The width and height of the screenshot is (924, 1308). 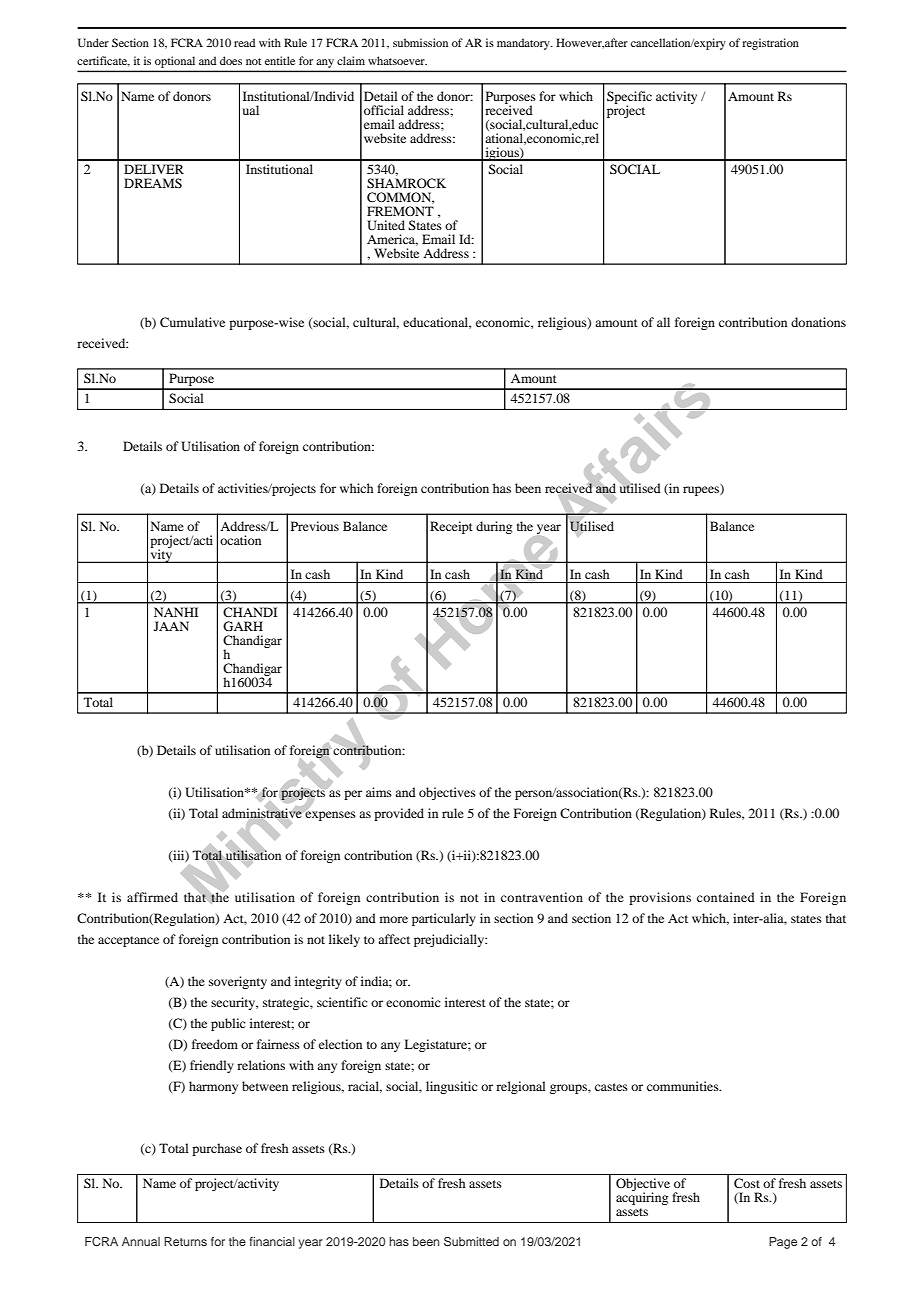 I want to click on provided, so click(x=399, y=814).
